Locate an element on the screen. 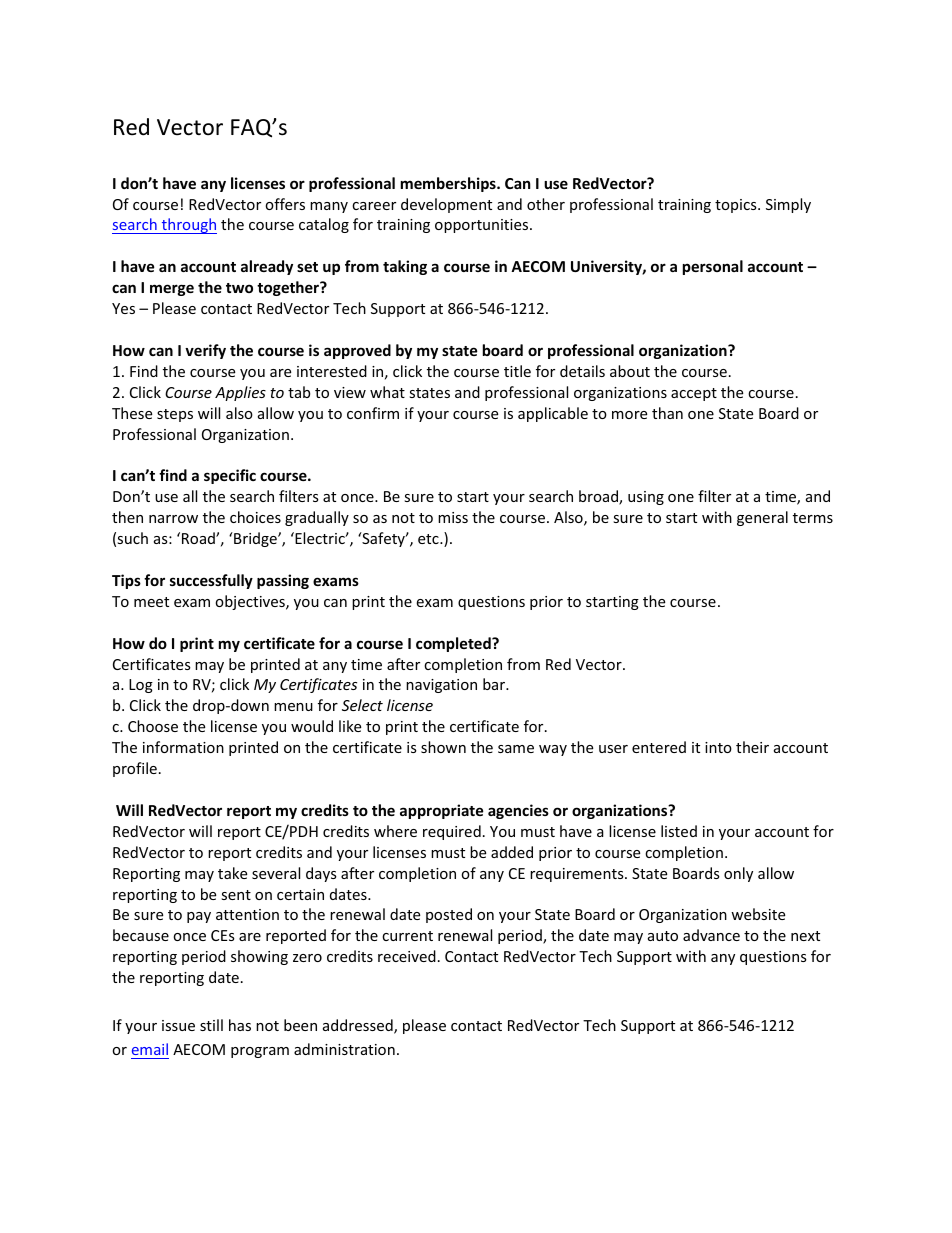 The height and width of the screenshot is (1233, 952). applicable is located at coordinates (553, 414).
